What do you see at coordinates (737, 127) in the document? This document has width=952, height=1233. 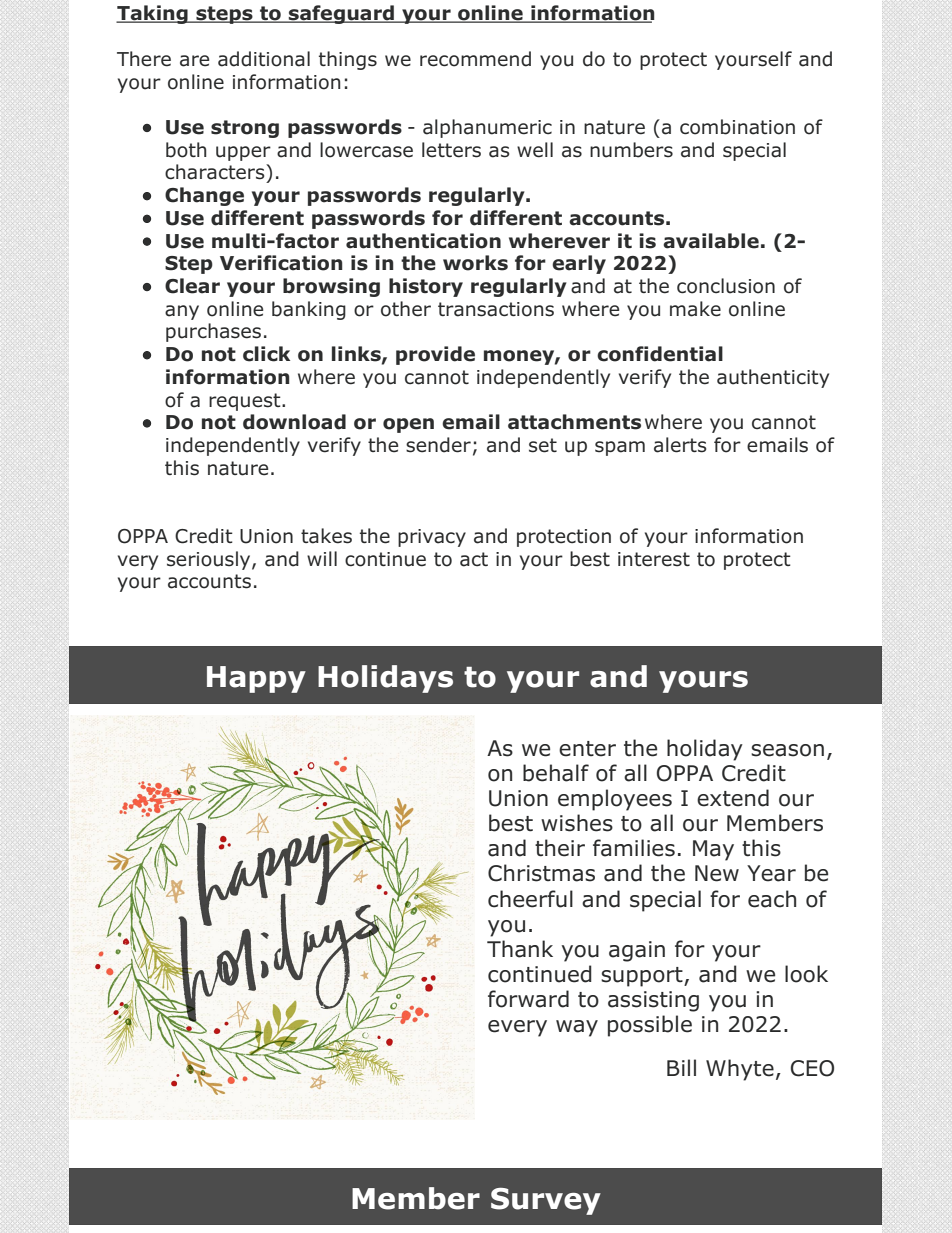 I see `combination` at bounding box center [737, 127].
